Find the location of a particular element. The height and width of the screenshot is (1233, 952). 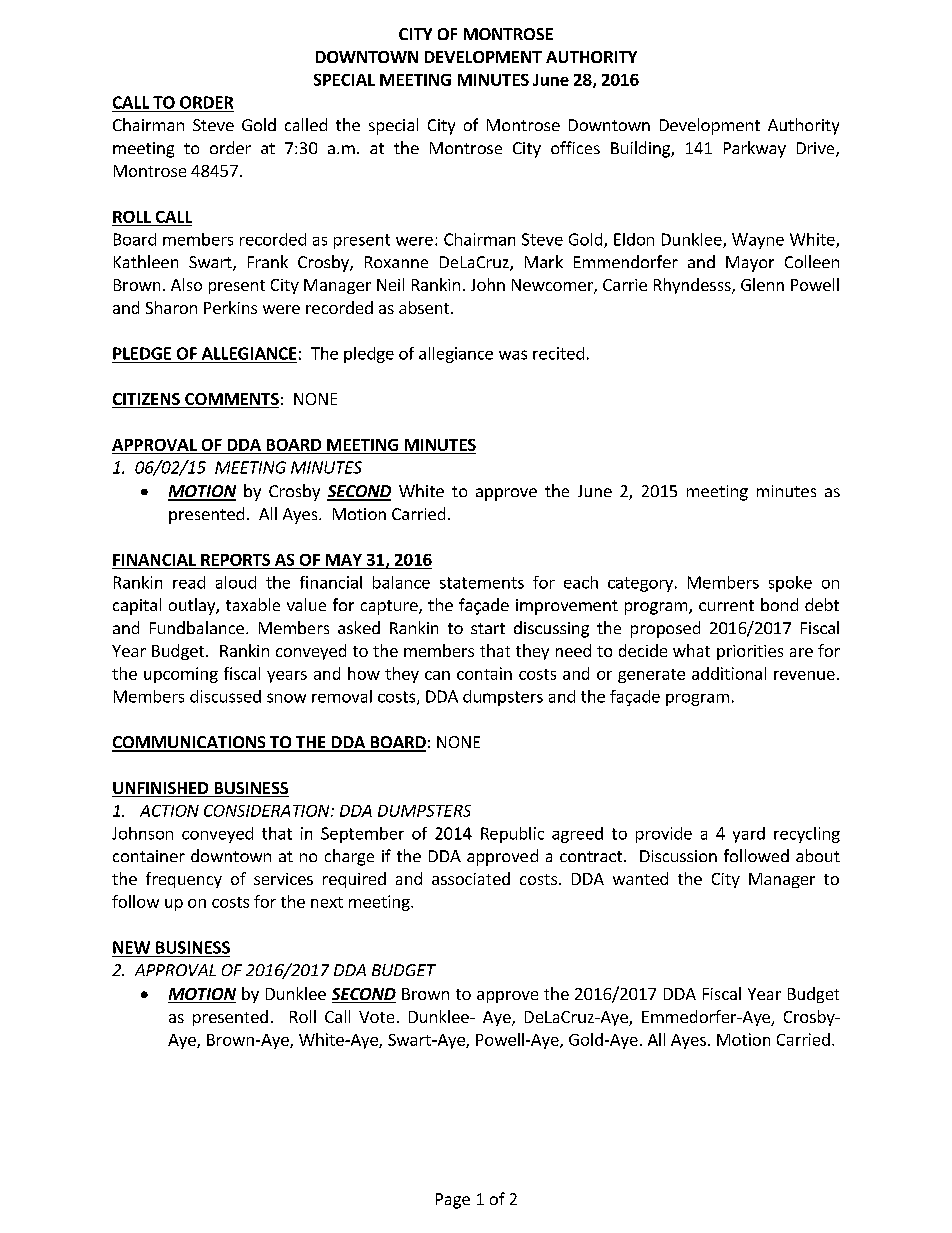

frequency is located at coordinates (184, 880).
